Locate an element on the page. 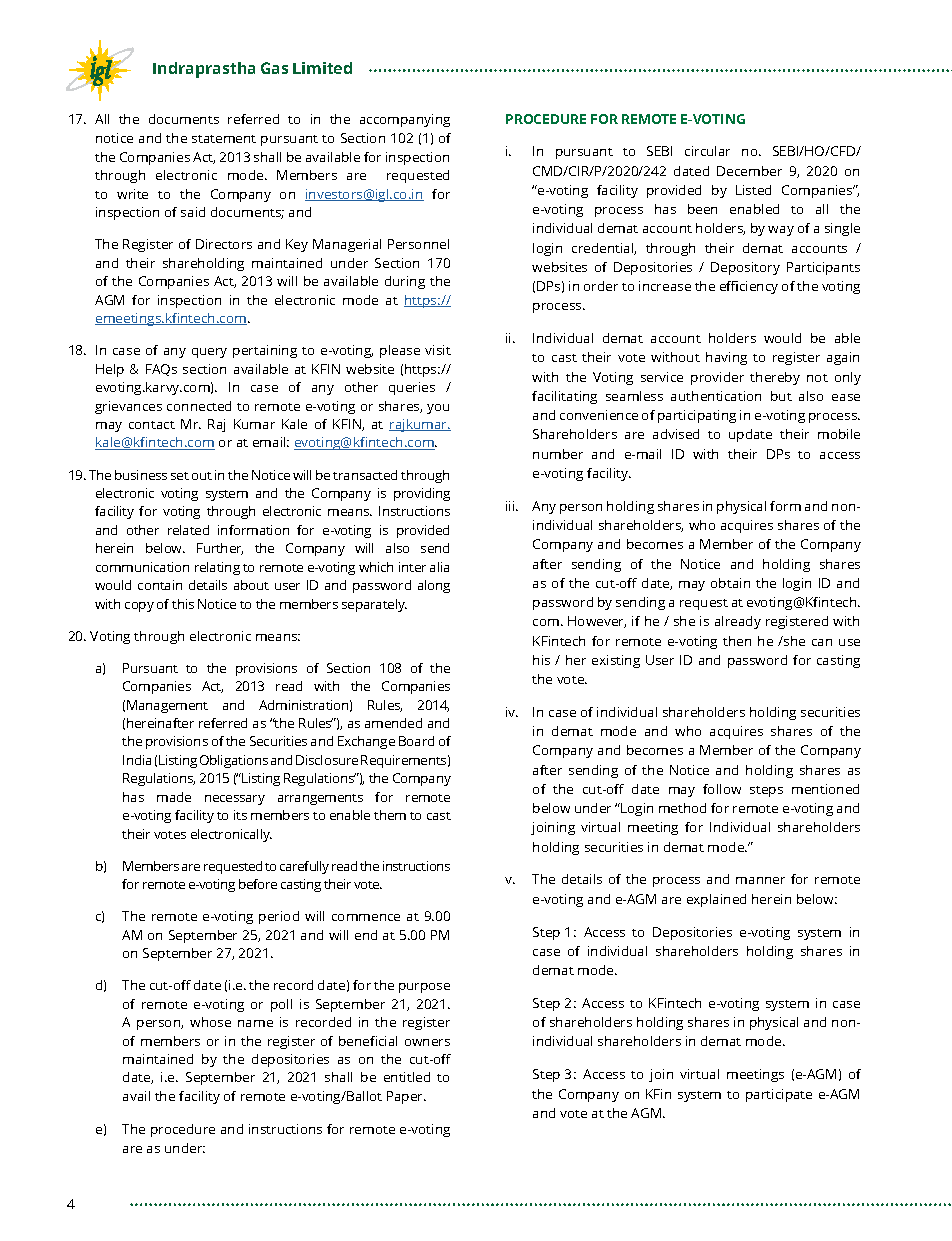 The height and width of the page is (1241, 952). statement is located at coordinates (224, 139).
